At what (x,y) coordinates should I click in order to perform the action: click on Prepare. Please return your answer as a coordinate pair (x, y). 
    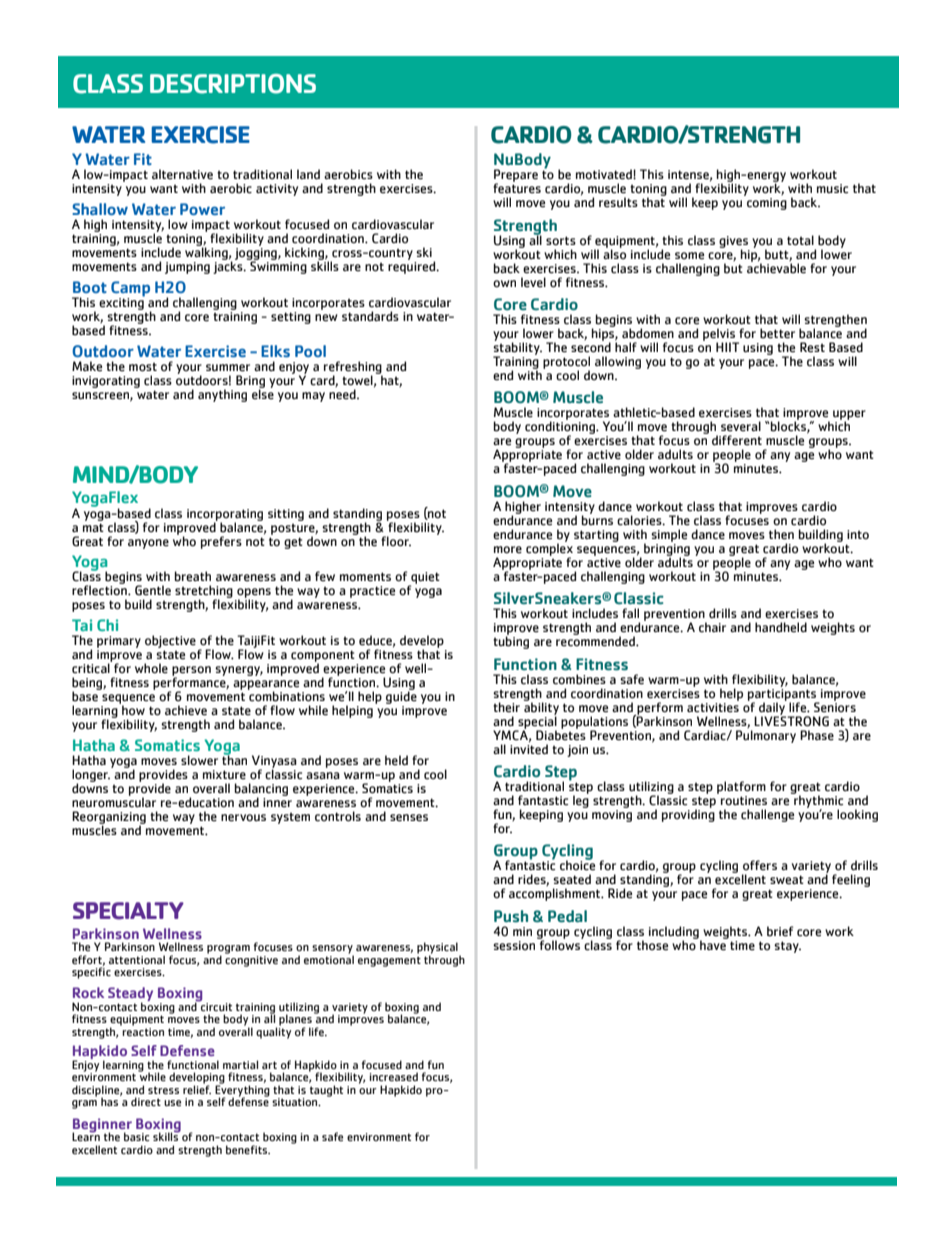
    Looking at the image, I should click on (516, 177).
